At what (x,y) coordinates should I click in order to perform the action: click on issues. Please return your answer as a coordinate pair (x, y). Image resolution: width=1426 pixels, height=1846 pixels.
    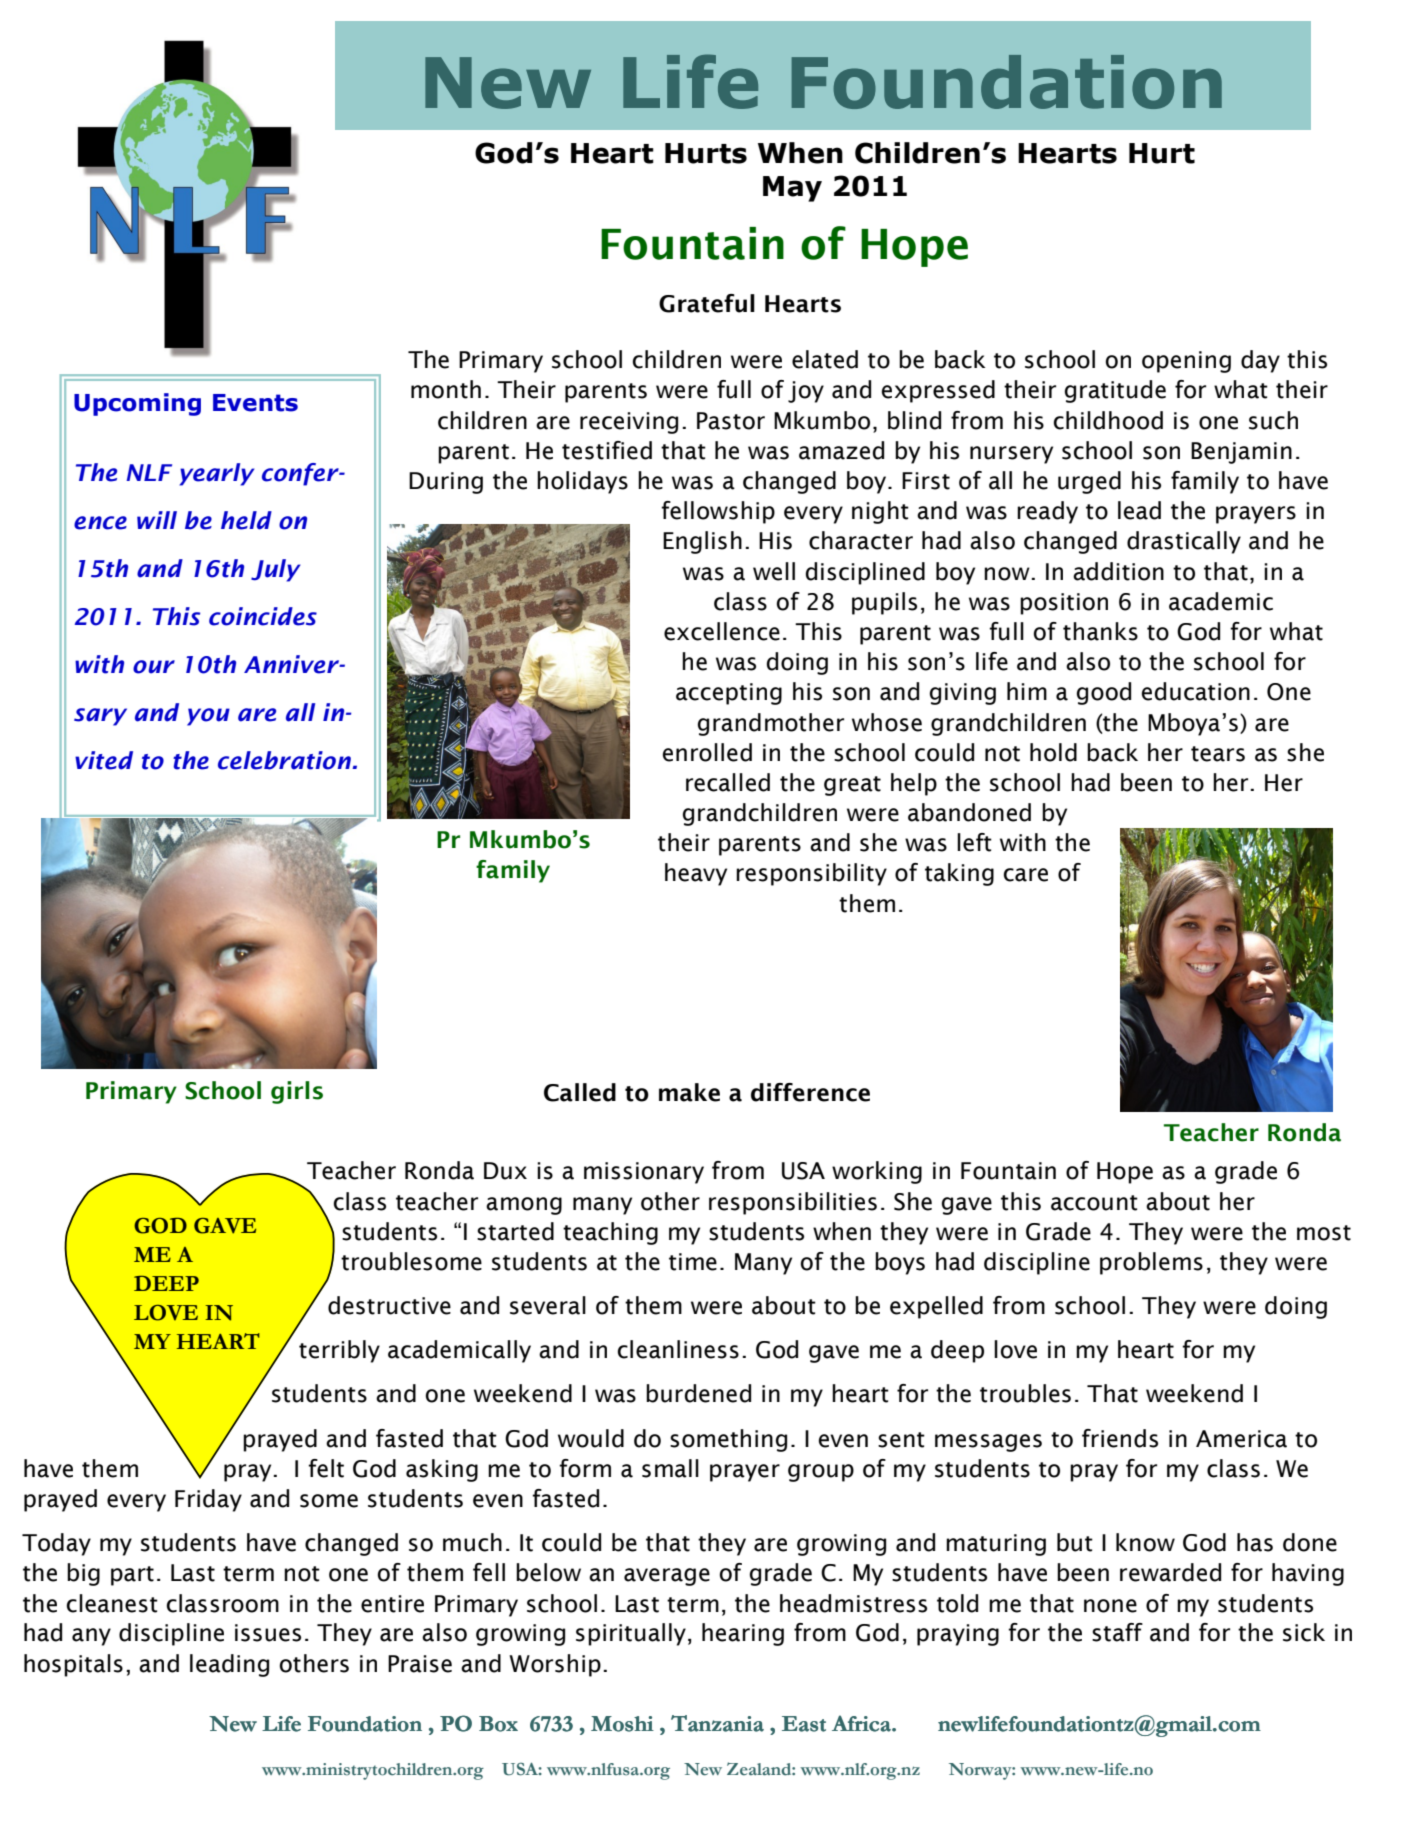
    Looking at the image, I should click on (268, 1633).
